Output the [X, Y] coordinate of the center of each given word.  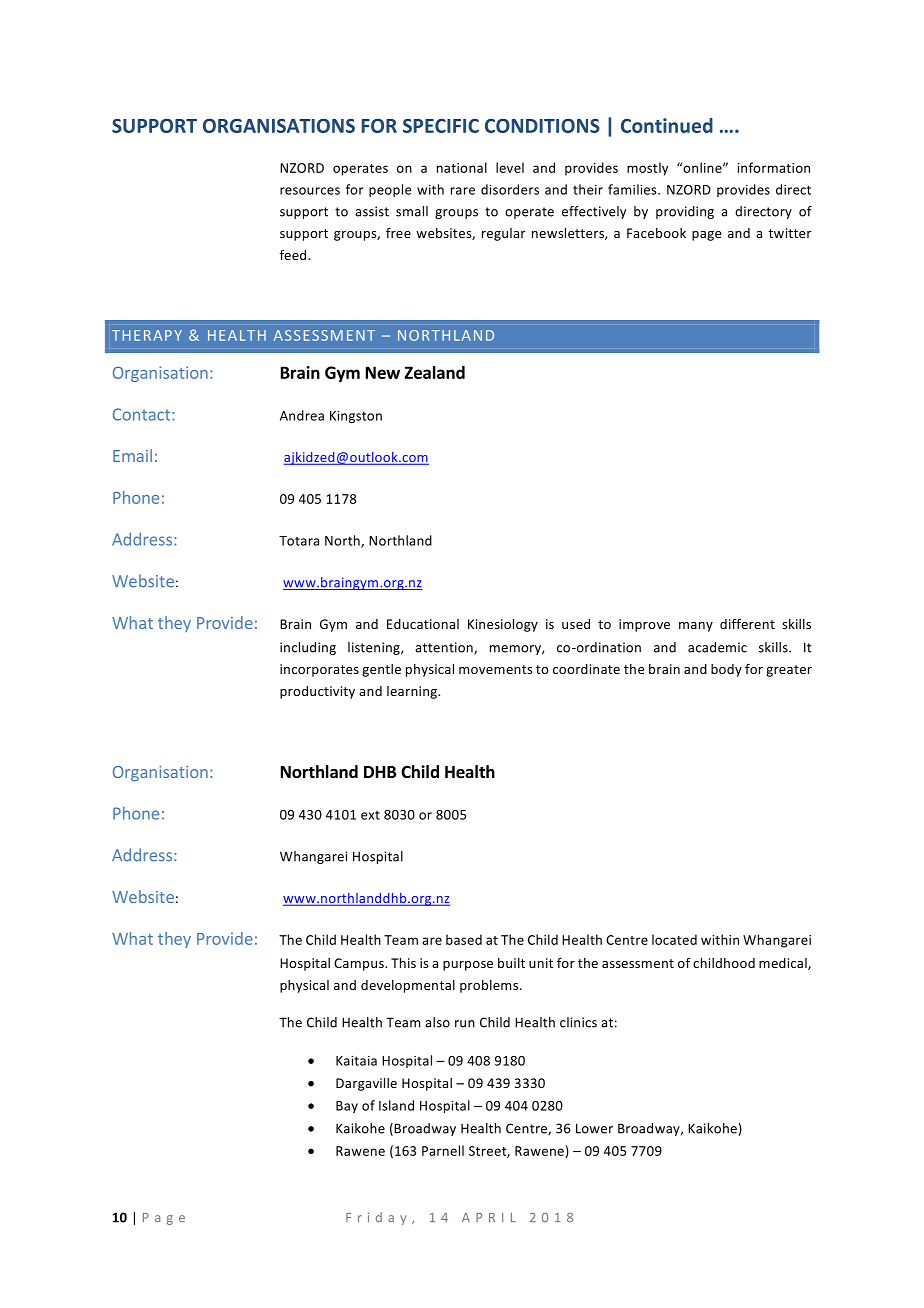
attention [445, 648]
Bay [347, 1107]
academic [717, 647]
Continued [667, 125]
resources [310, 191]
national [462, 167]
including [308, 648]
